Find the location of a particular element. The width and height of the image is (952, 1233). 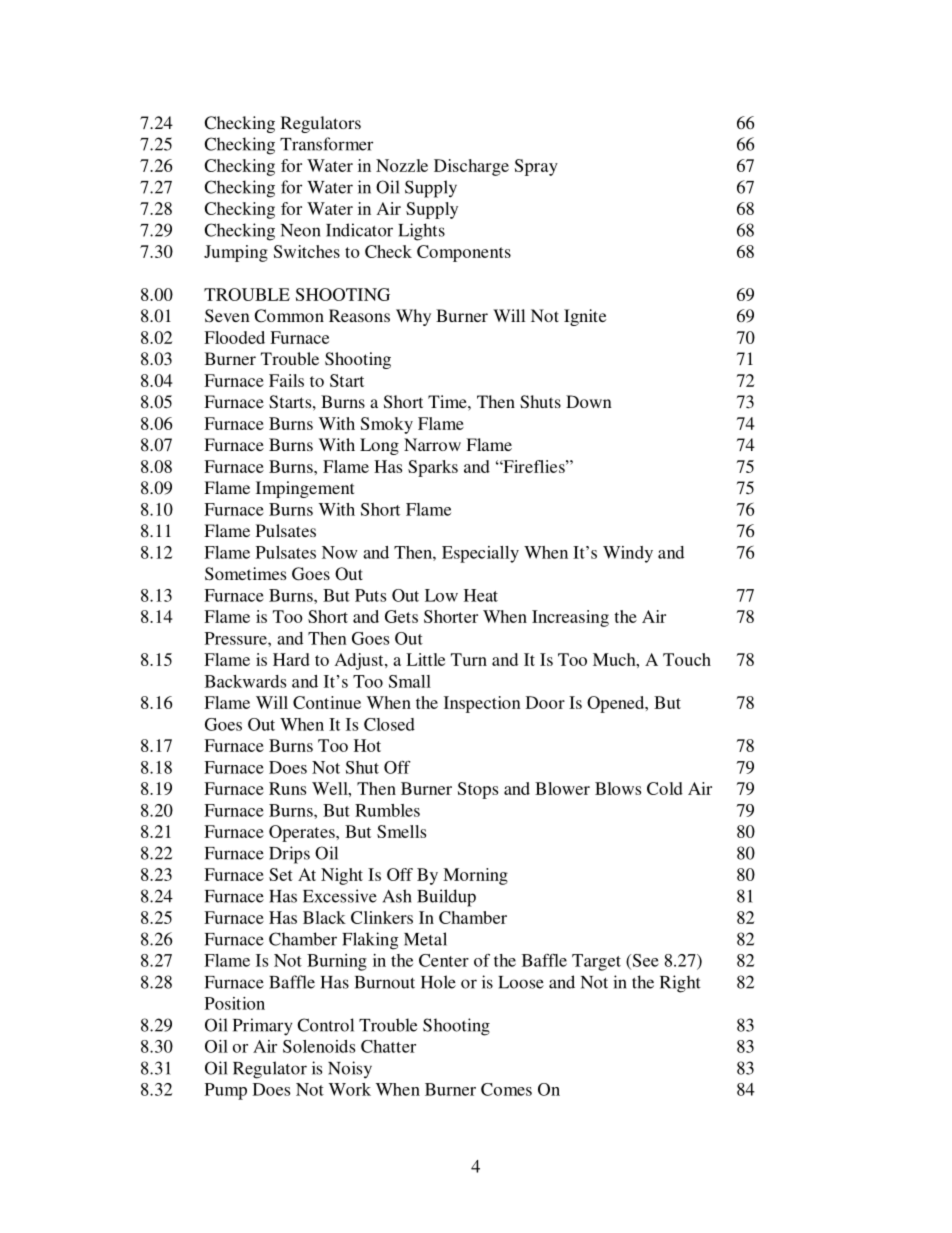

Hard is located at coordinates (291, 659).
